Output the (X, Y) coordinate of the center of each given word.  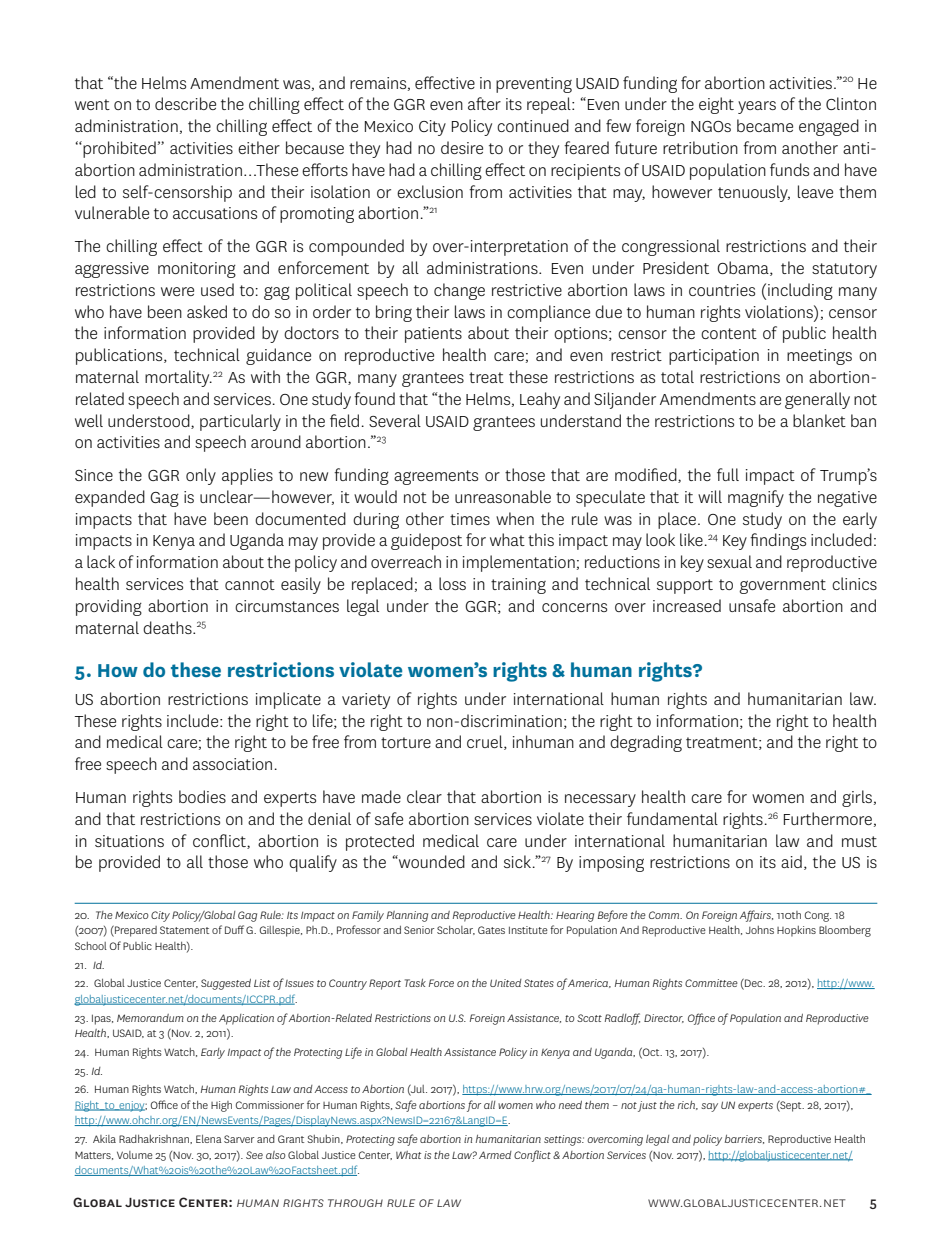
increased (687, 605)
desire (462, 147)
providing (109, 607)
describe (185, 103)
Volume (135, 1155)
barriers (744, 1139)
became (765, 125)
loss (452, 583)
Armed (495, 1155)
